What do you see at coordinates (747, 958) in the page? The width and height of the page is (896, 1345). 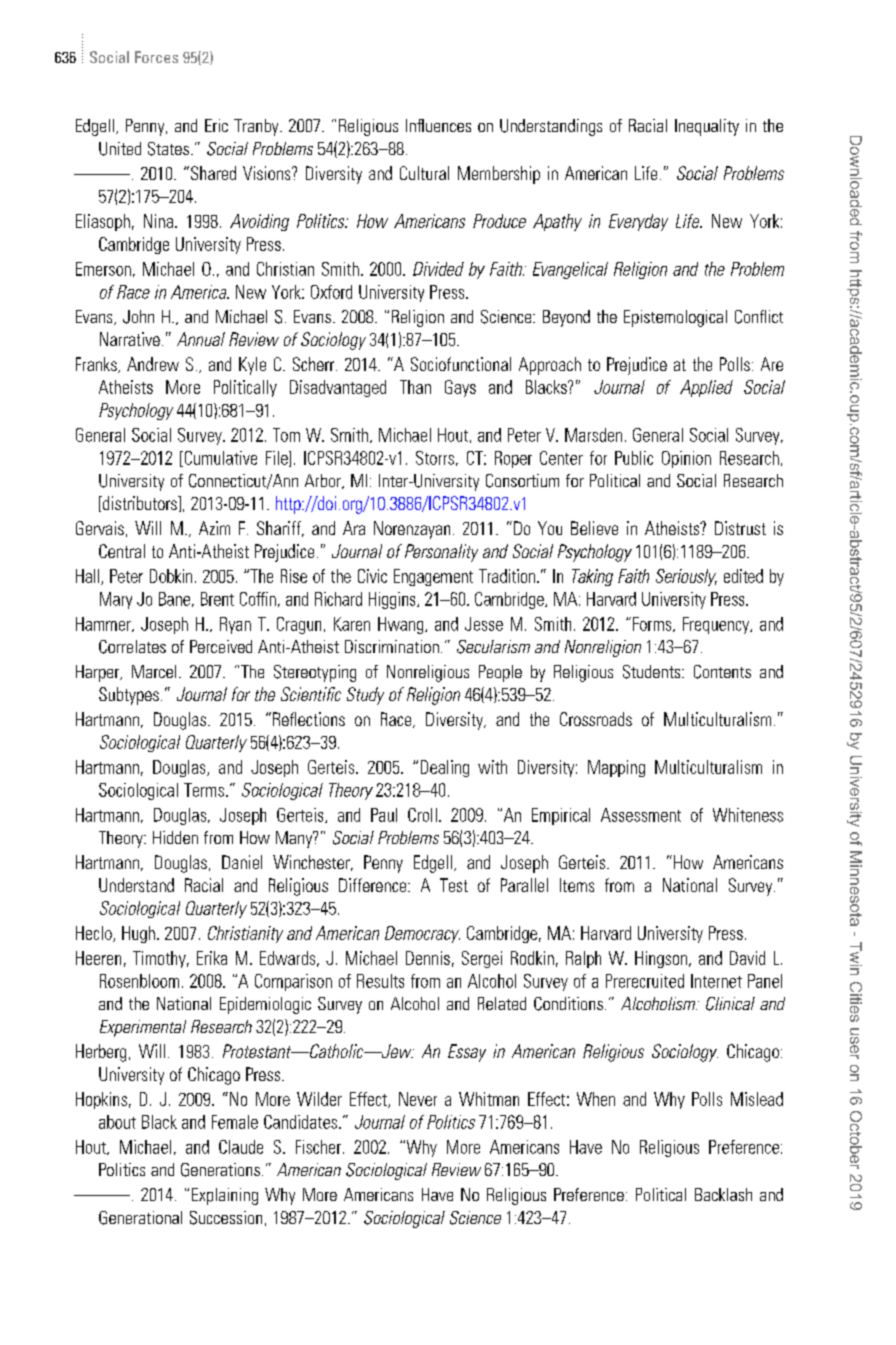 I see `David` at bounding box center [747, 958].
